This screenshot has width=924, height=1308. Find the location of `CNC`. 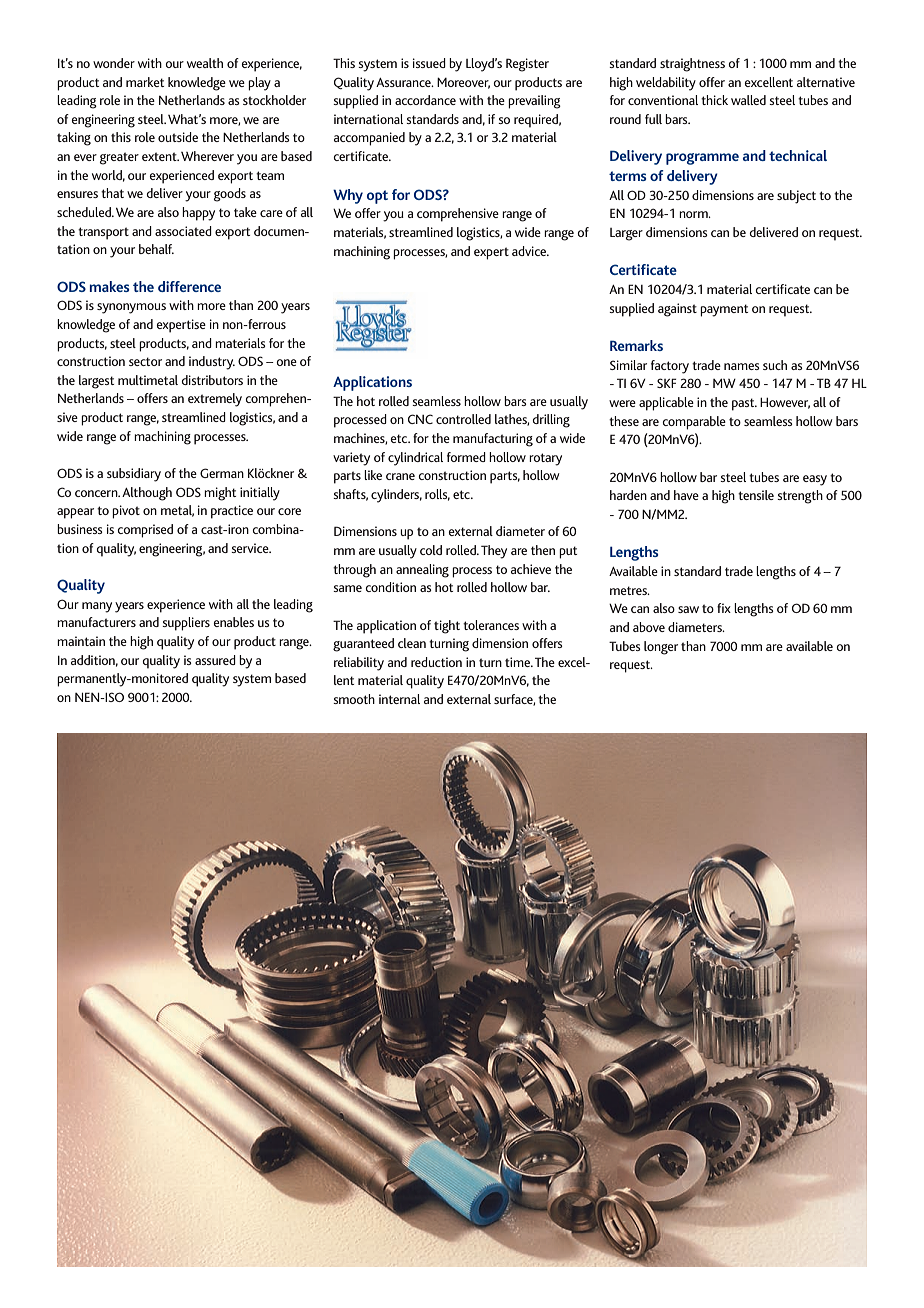

CNC is located at coordinates (420, 419).
